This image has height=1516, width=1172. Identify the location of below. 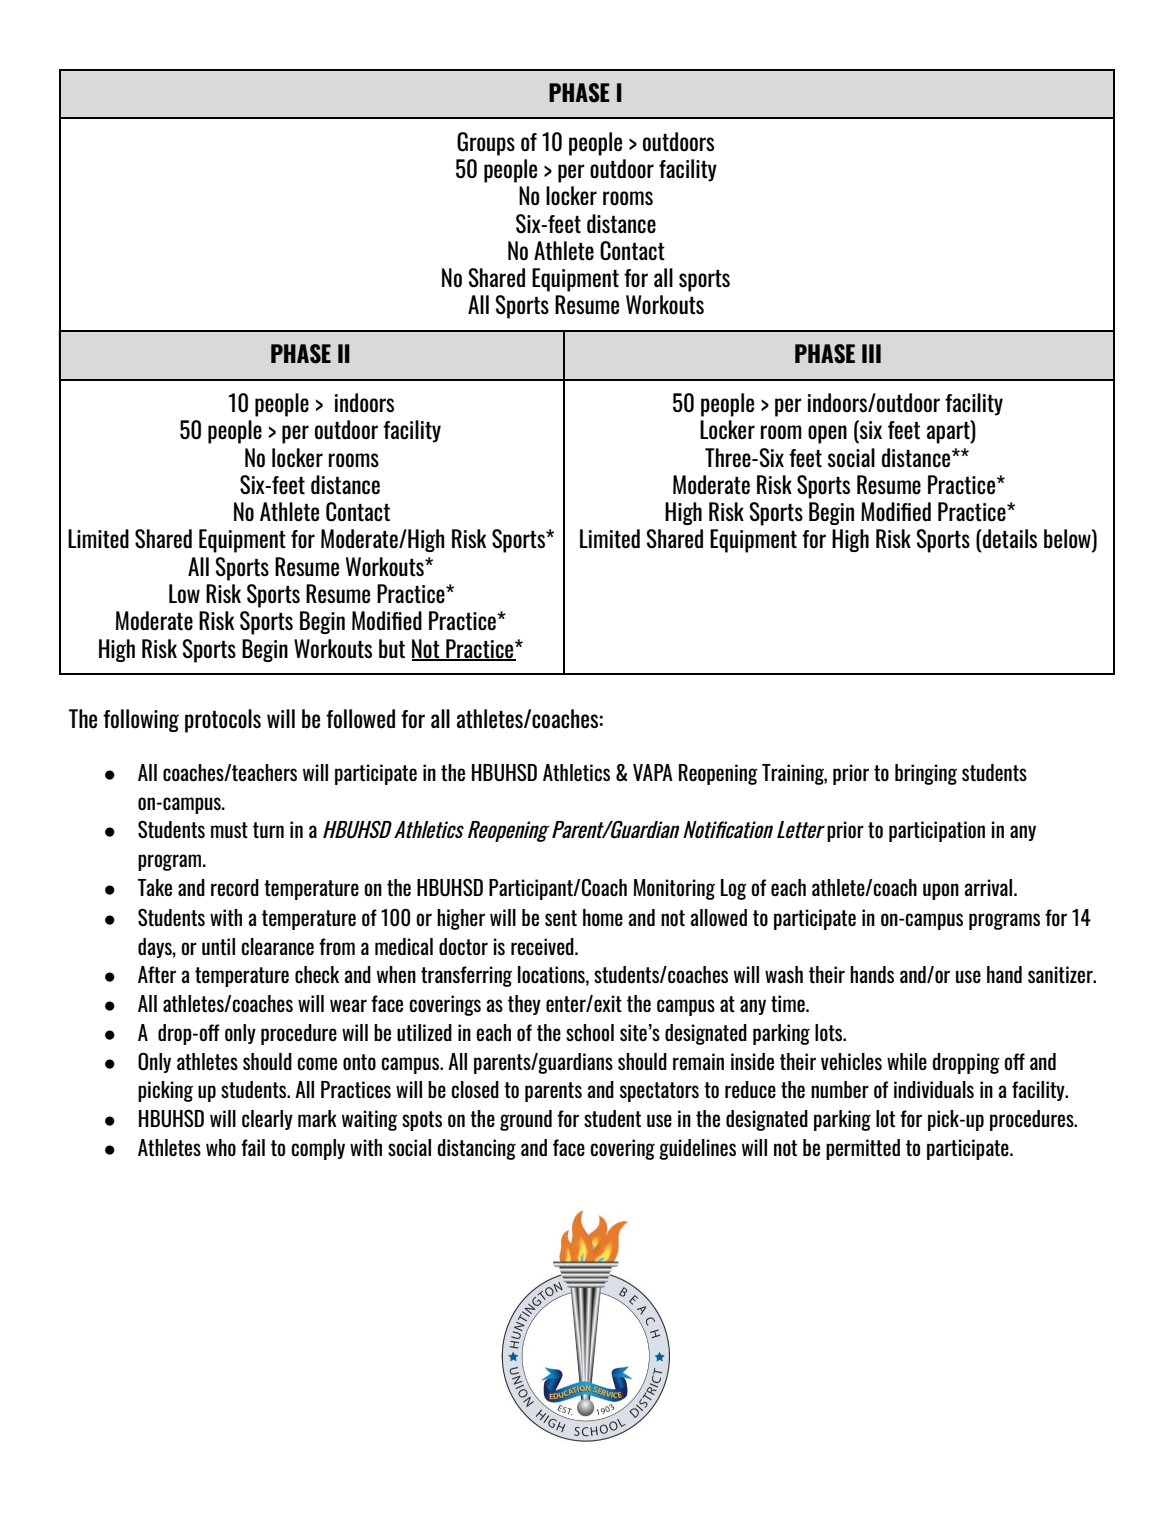
(1068, 540).
